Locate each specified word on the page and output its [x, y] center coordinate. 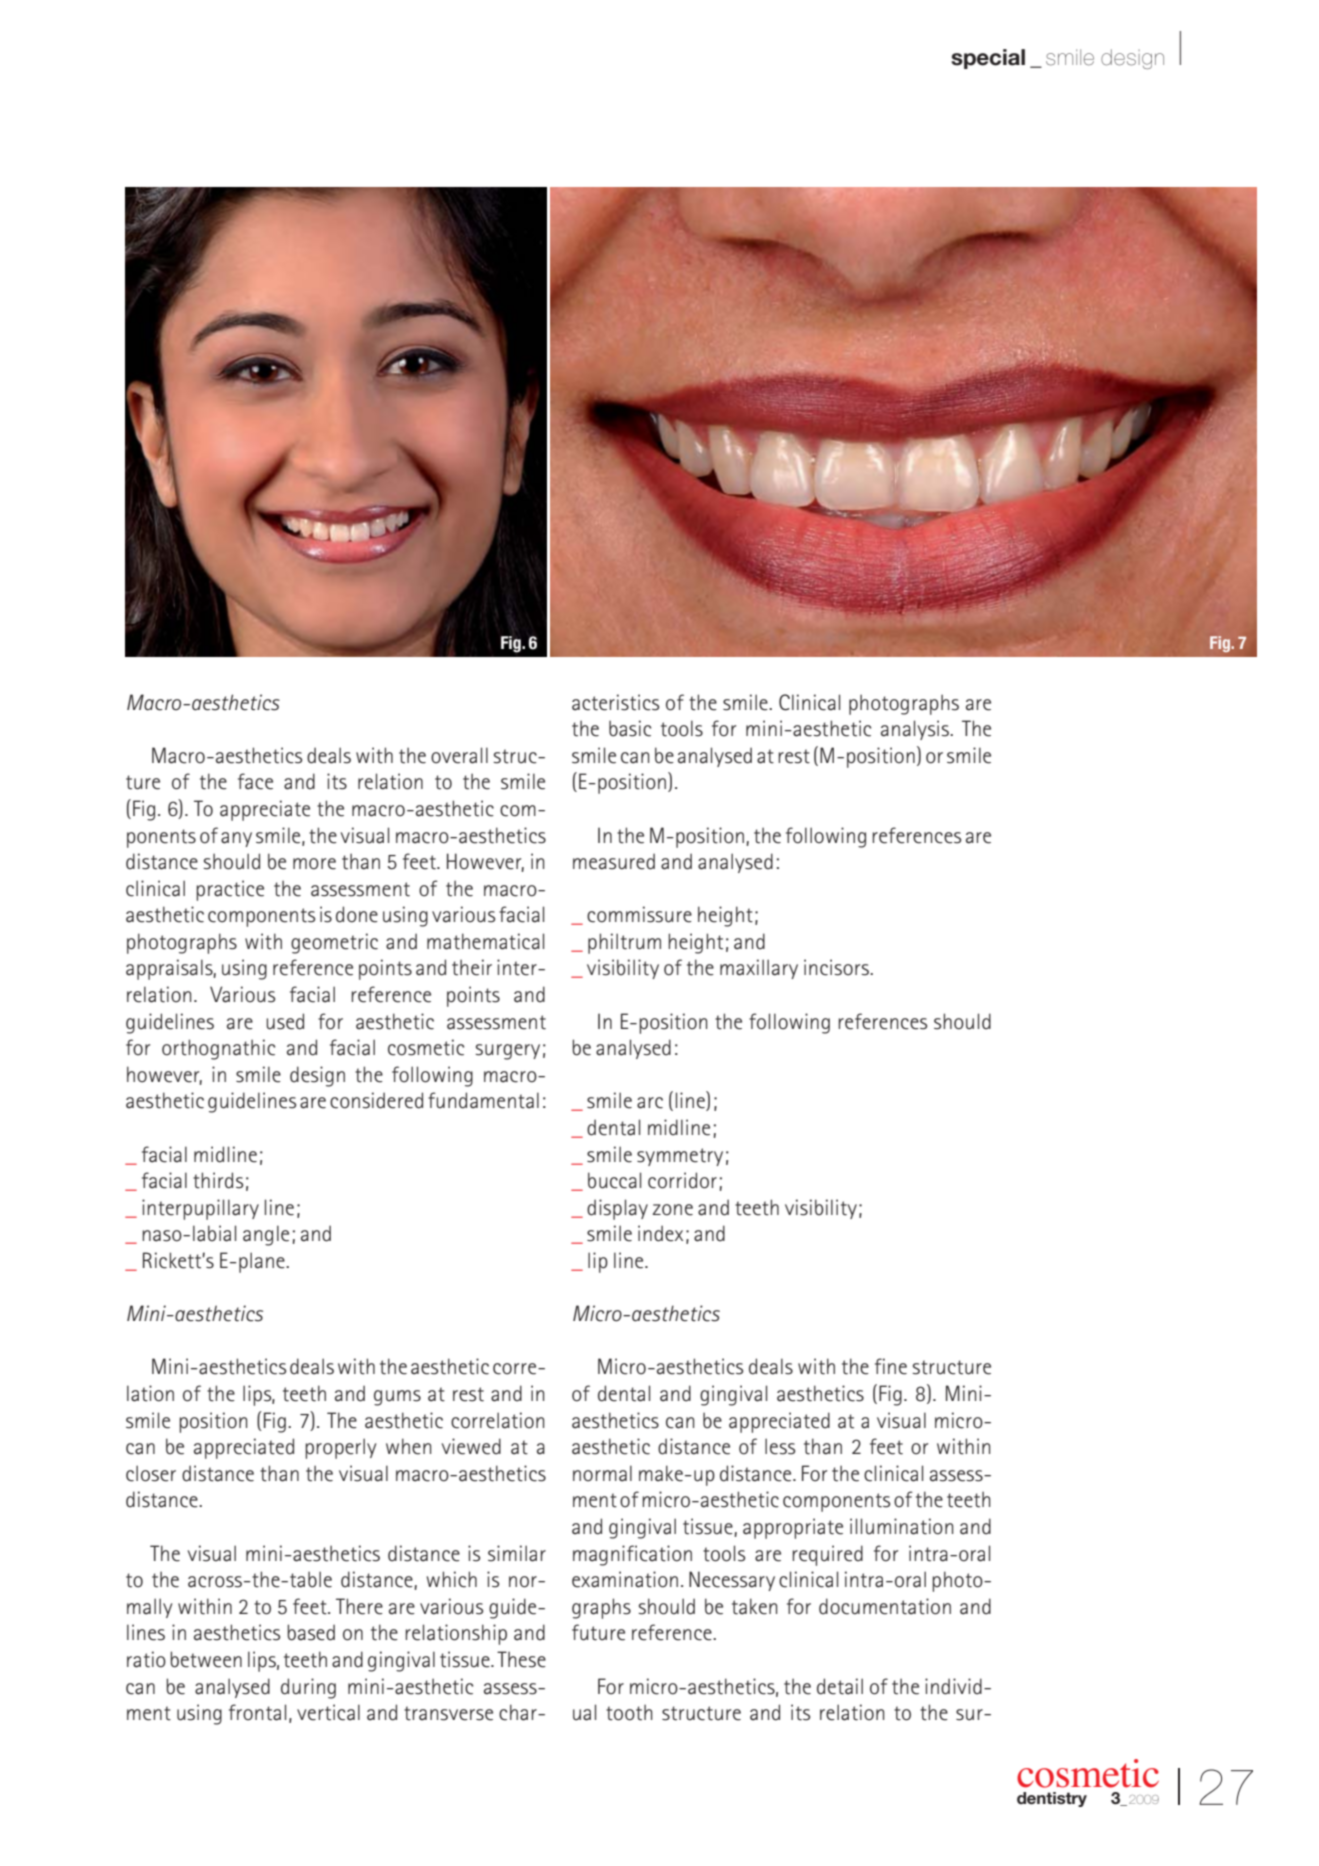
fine [891, 1366]
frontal [257, 1712]
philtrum [624, 943]
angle [266, 1235]
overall [459, 755]
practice [230, 890]
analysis [916, 730]
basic [630, 728]
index [660, 1233]
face [255, 781]
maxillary [759, 969]
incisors [837, 967]
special [988, 59]
